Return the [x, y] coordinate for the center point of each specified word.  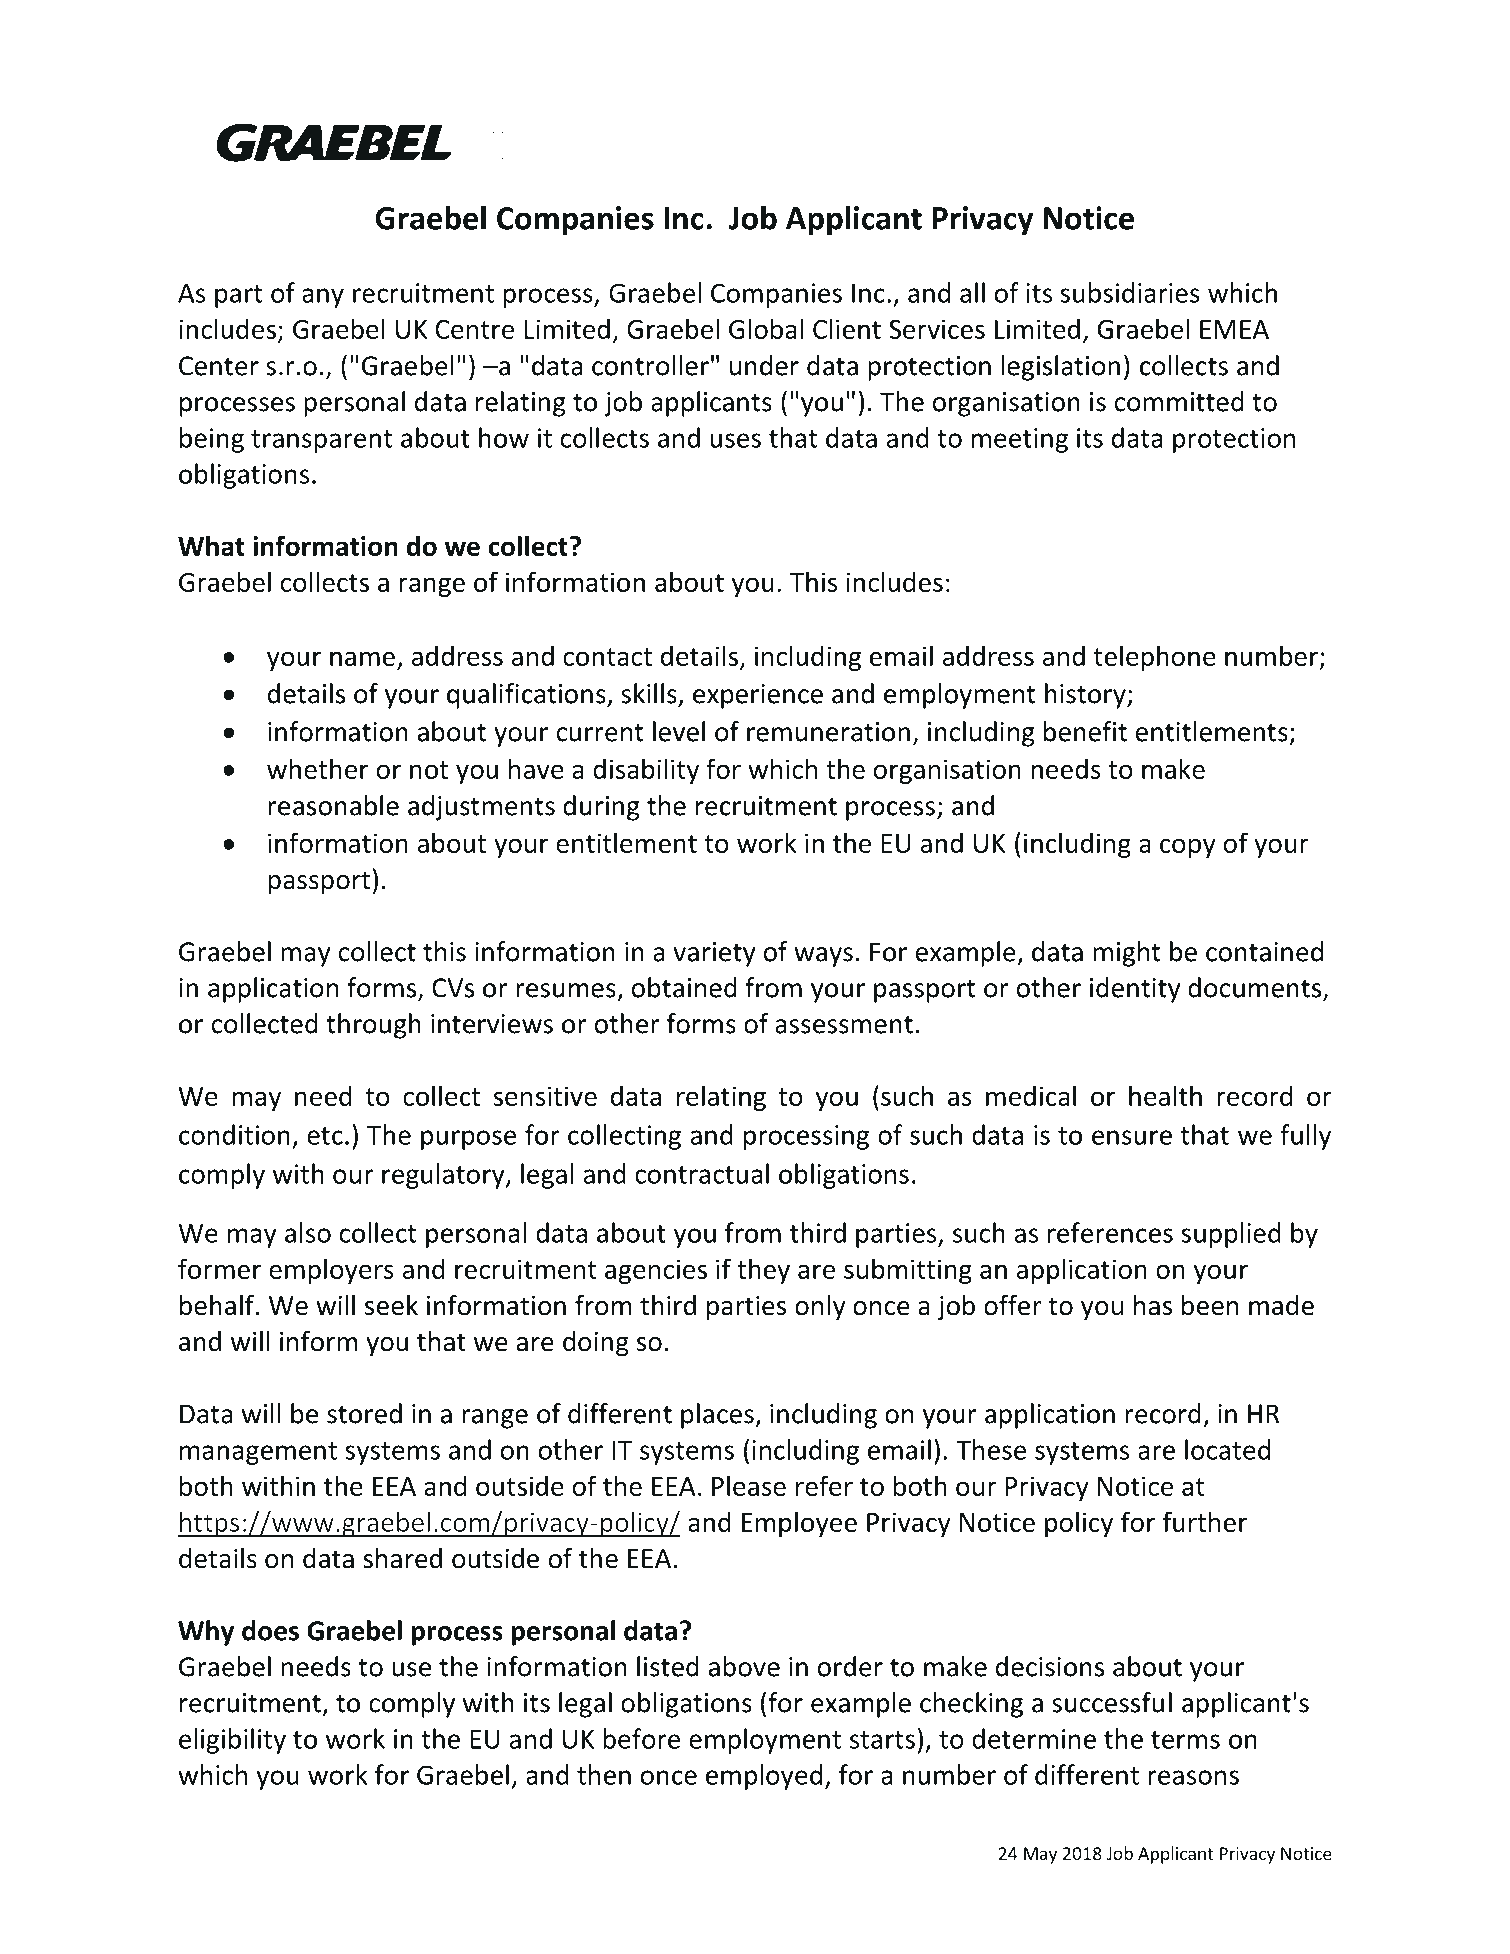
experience [758, 696]
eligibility [232, 1741]
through [373, 1026]
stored [364, 1413]
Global [766, 328]
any [323, 298]
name [362, 658]
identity [1135, 990]
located [1227, 1449]
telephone [1155, 658]
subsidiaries [1130, 292]
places [718, 1416]
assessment [844, 1025]
